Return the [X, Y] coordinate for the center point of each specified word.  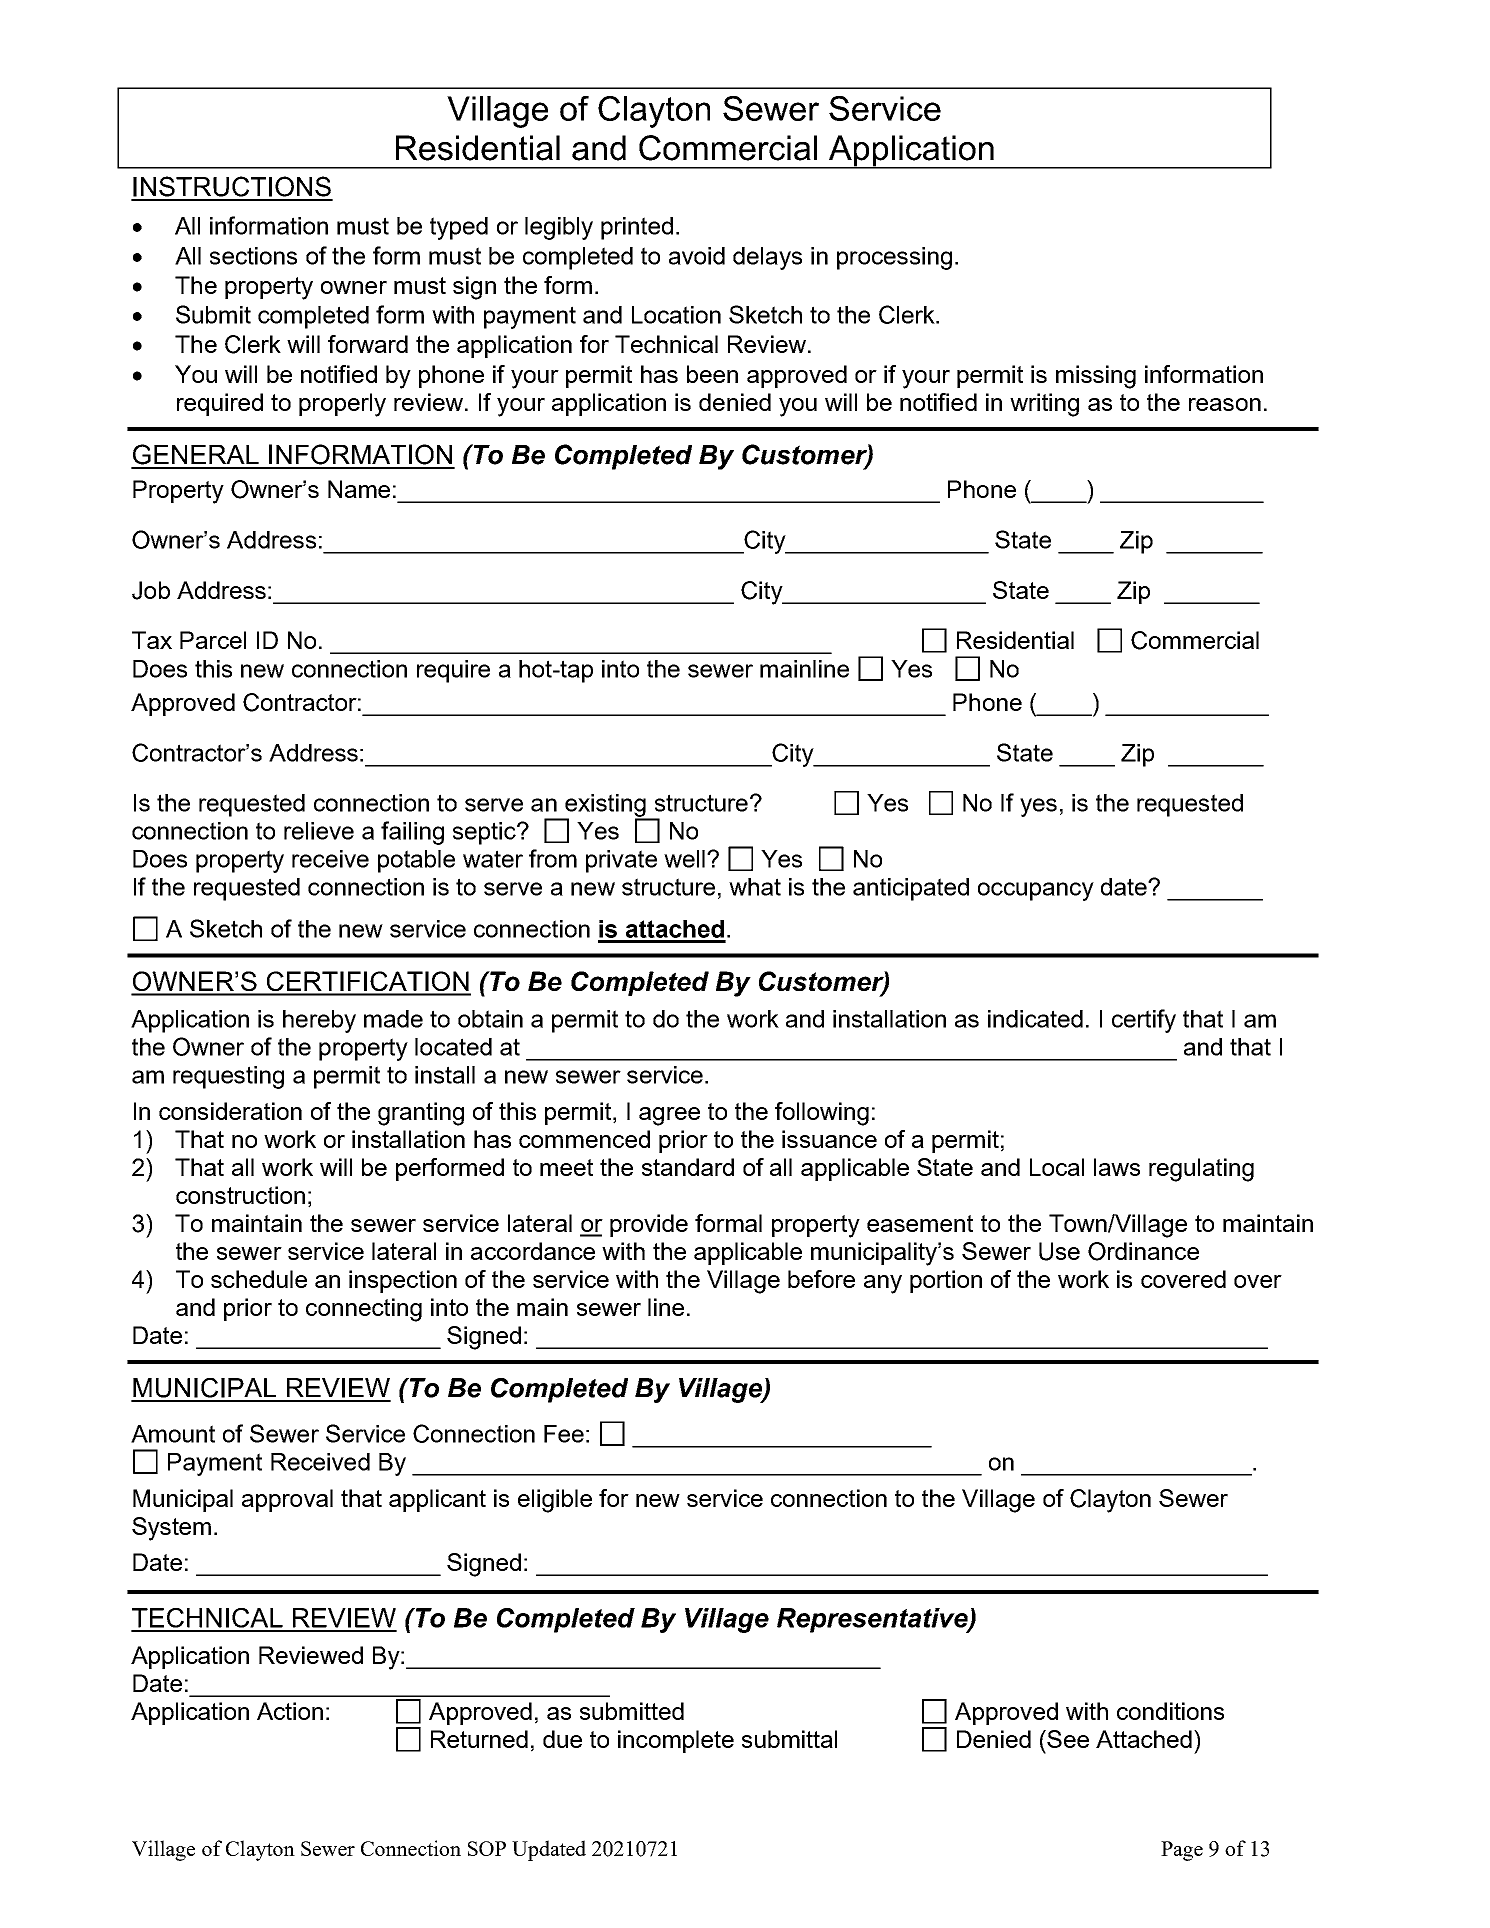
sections [253, 256]
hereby [319, 1021]
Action [290, 1711]
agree [669, 1116]
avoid [697, 256]
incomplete [676, 1741]
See [1068, 1739]
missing [1096, 377]
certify [1144, 1021]
